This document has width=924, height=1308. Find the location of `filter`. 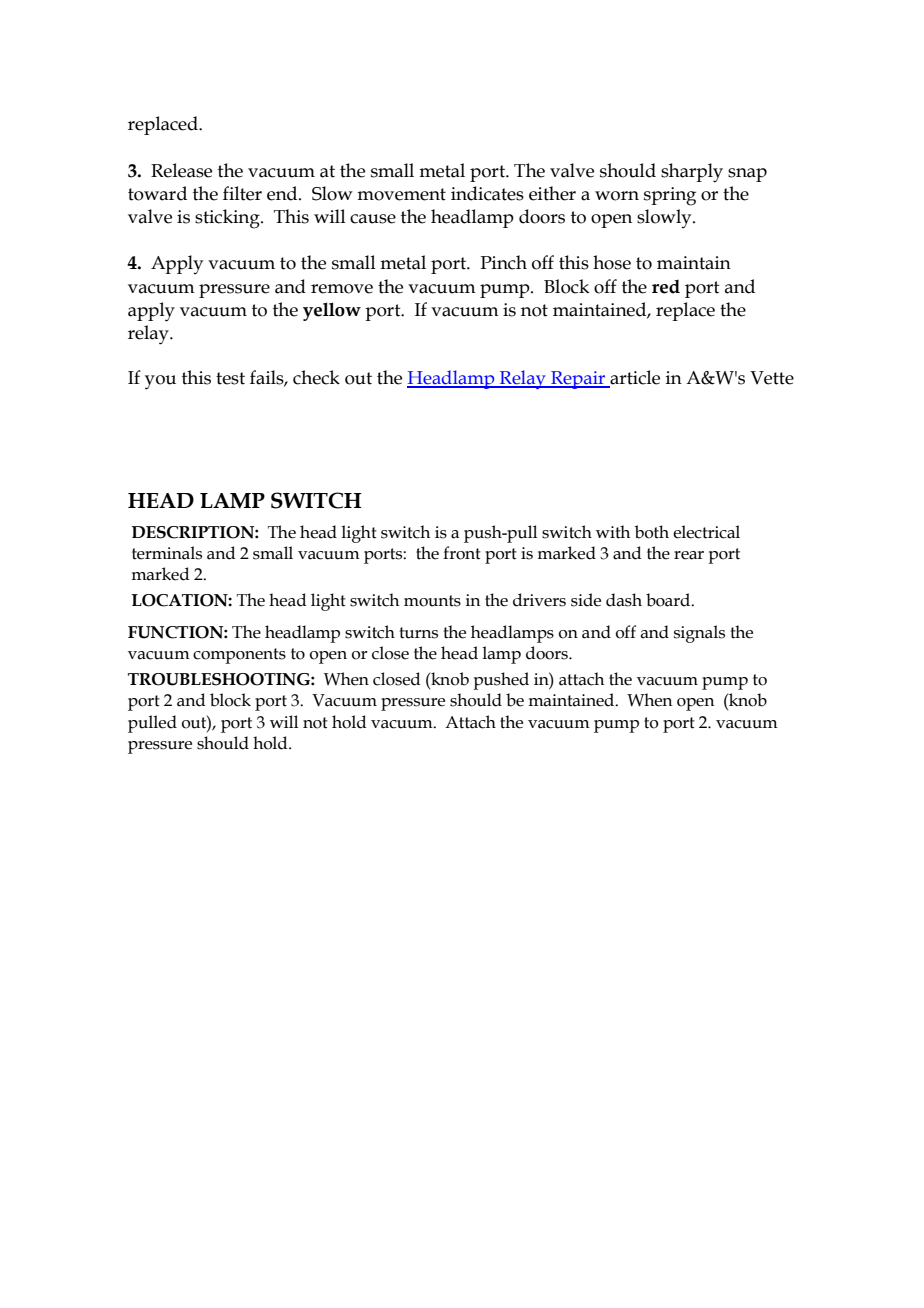

filter is located at coordinates (242, 193).
